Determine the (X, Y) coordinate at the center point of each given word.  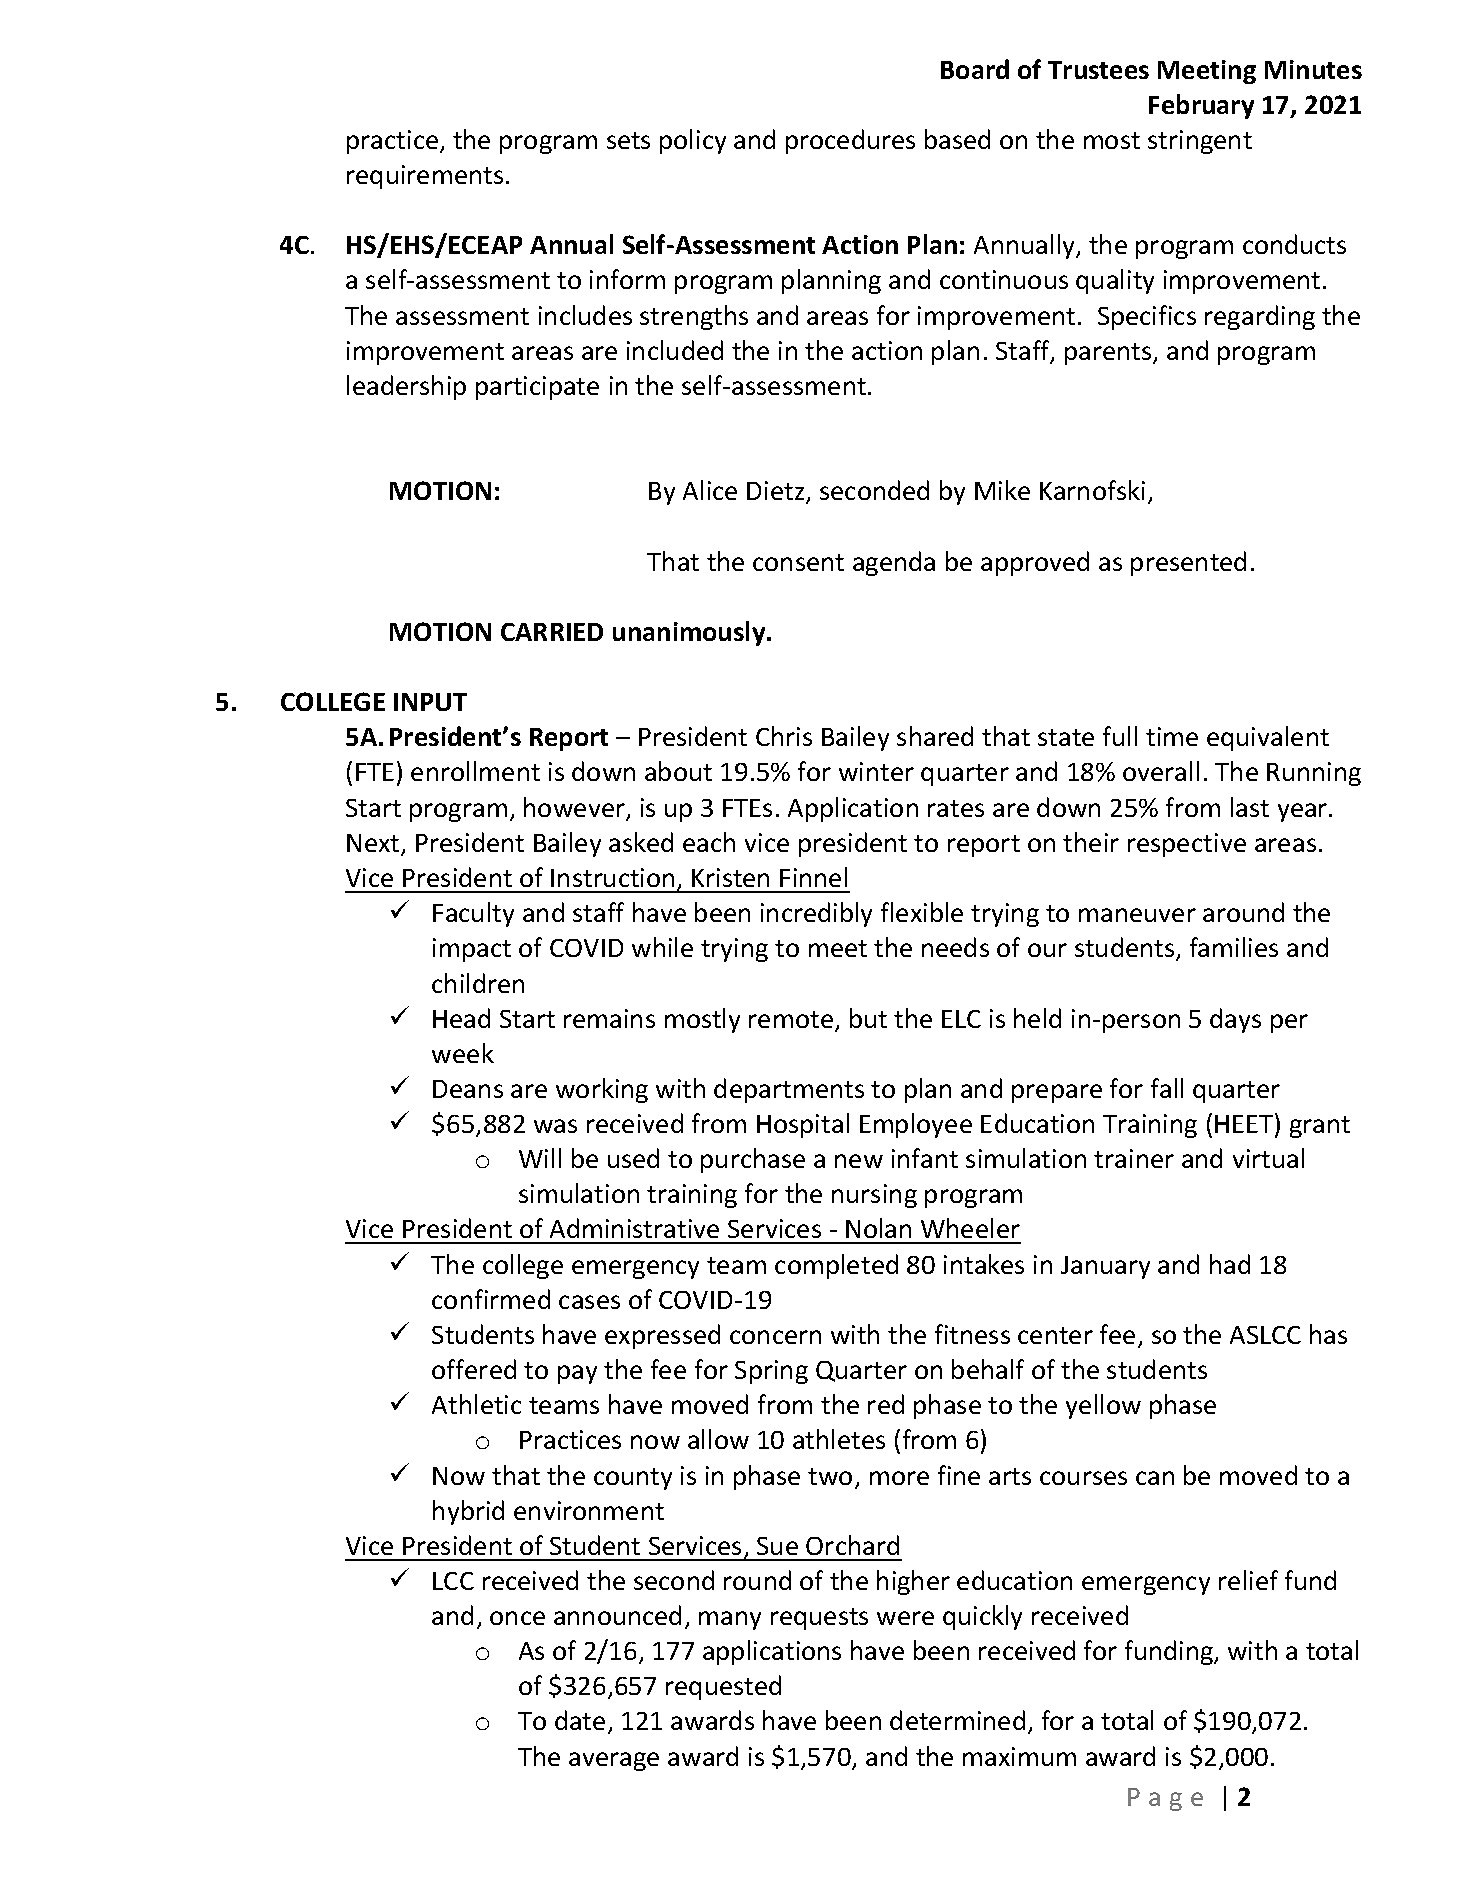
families (1234, 947)
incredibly (816, 914)
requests (819, 1619)
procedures (850, 141)
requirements (425, 177)
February (1201, 106)
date (580, 1720)
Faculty (473, 914)
